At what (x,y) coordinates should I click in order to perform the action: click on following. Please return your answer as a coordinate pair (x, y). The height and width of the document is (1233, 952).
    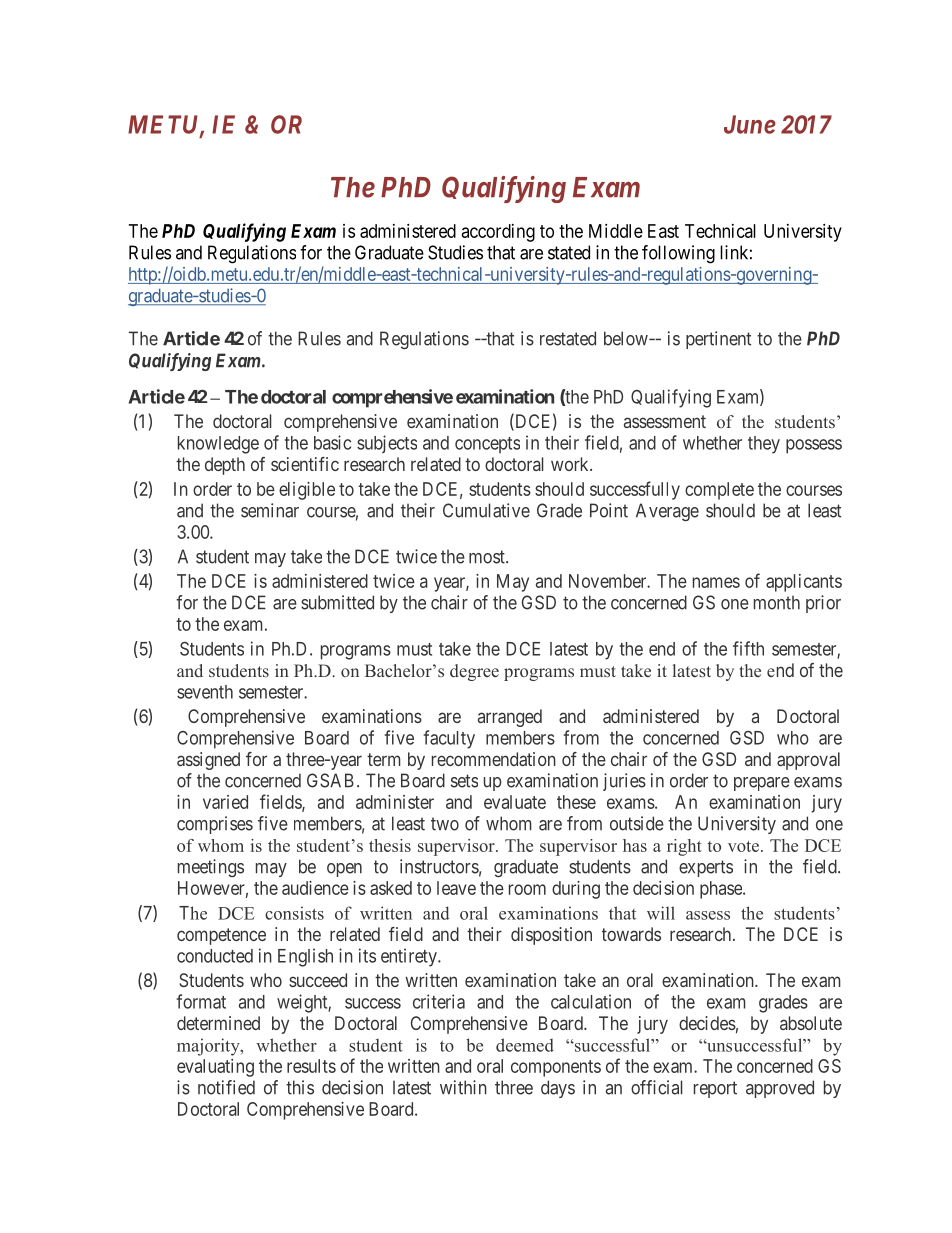
    Looking at the image, I should click on (678, 254).
